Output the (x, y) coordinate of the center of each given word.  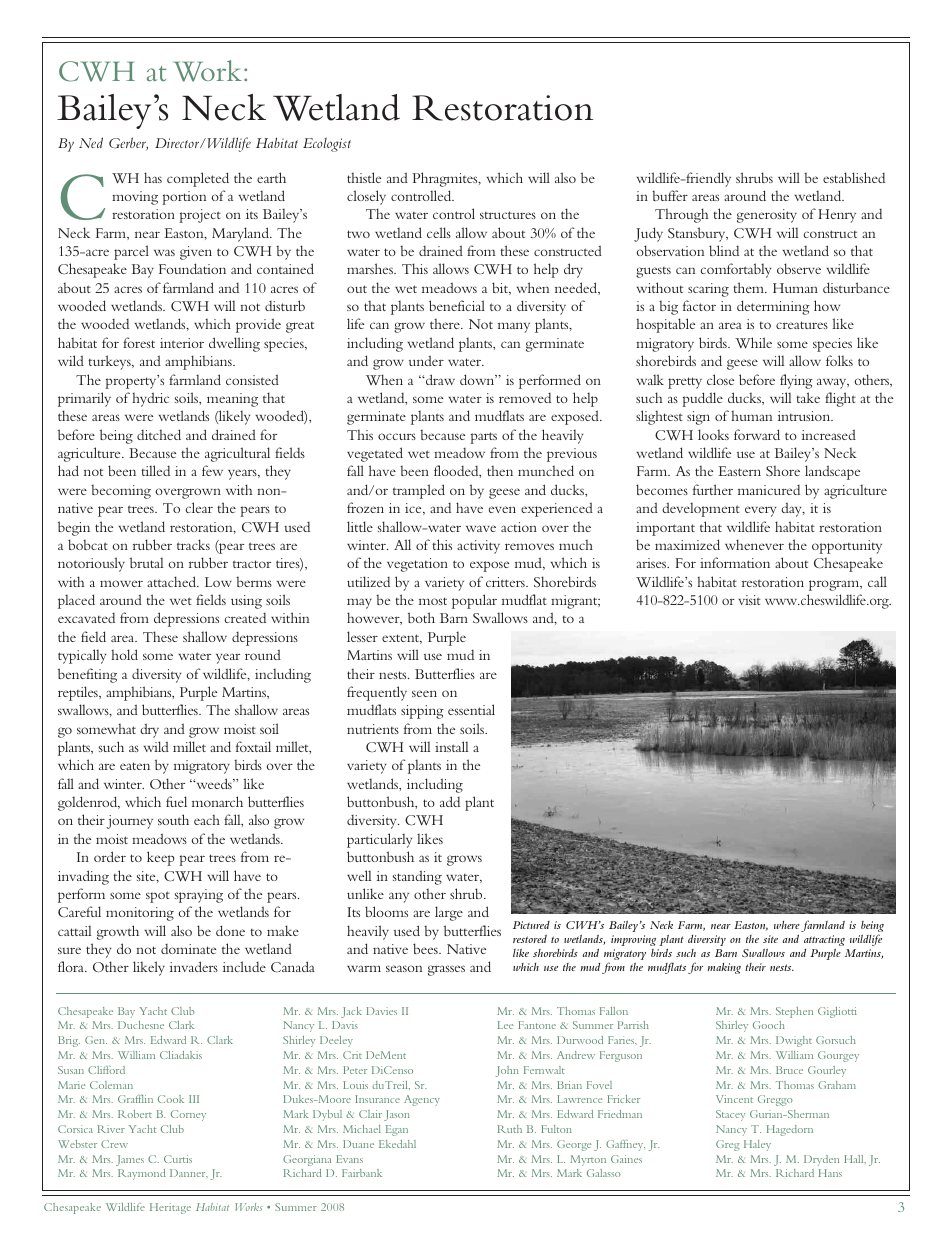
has (153, 177)
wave (481, 528)
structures (508, 215)
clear (199, 507)
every (760, 511)
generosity (767, 216)
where (787, 925)
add (450, 801)
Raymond (142, 1174)
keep (161, 858)
